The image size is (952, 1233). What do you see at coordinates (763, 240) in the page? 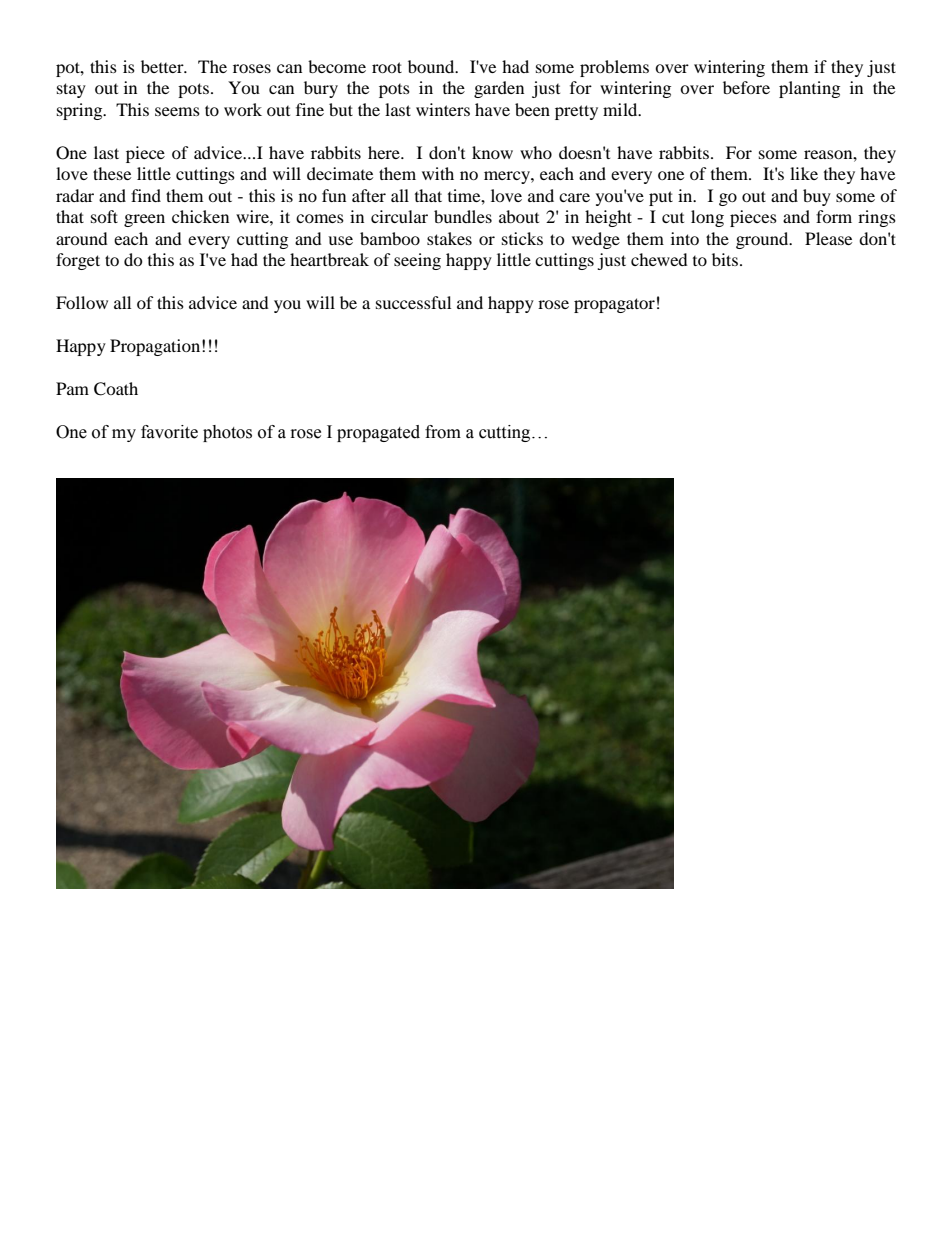
I see `ground` at bounding box center [763, 240].
